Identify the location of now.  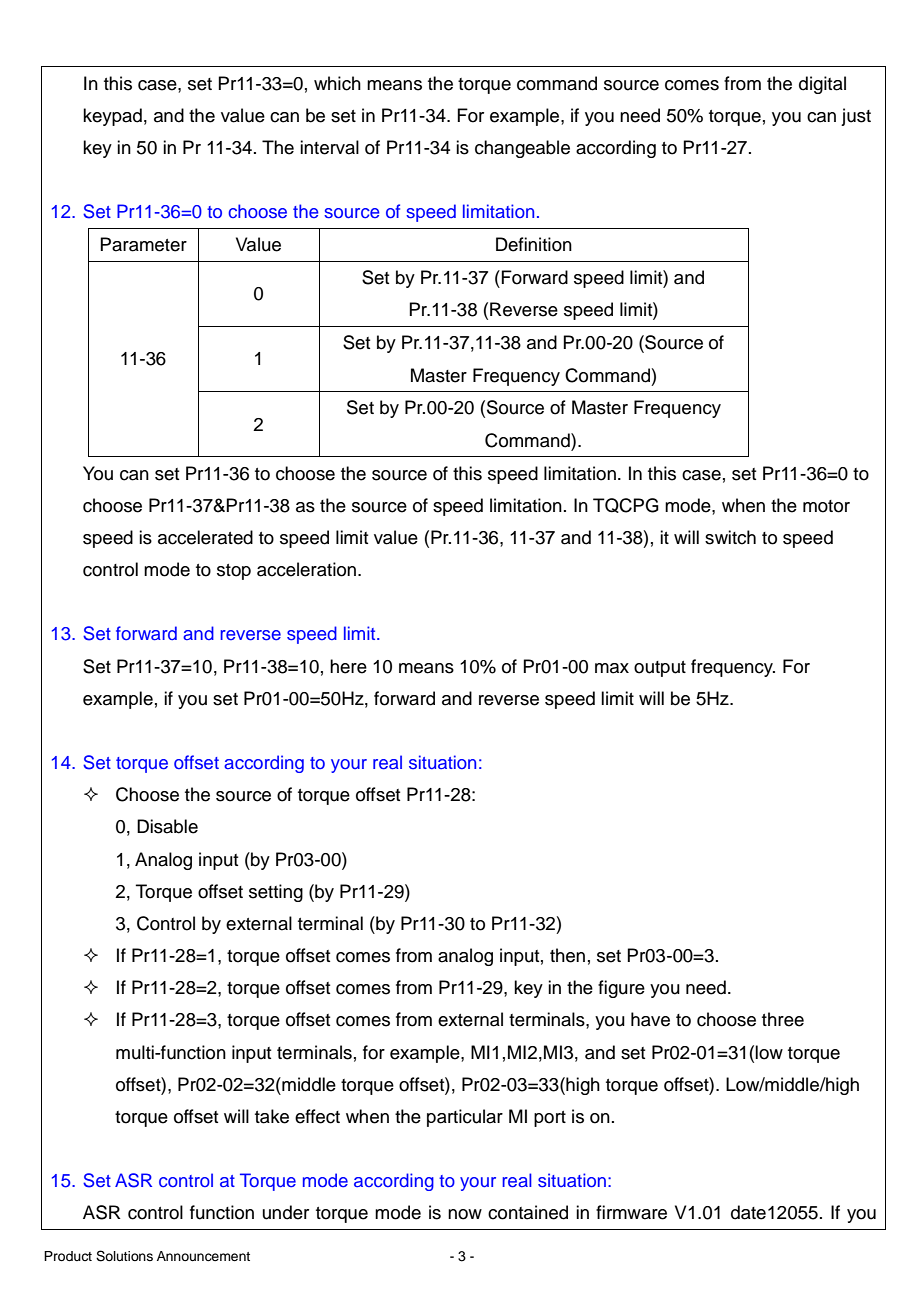
(465, 1214).
